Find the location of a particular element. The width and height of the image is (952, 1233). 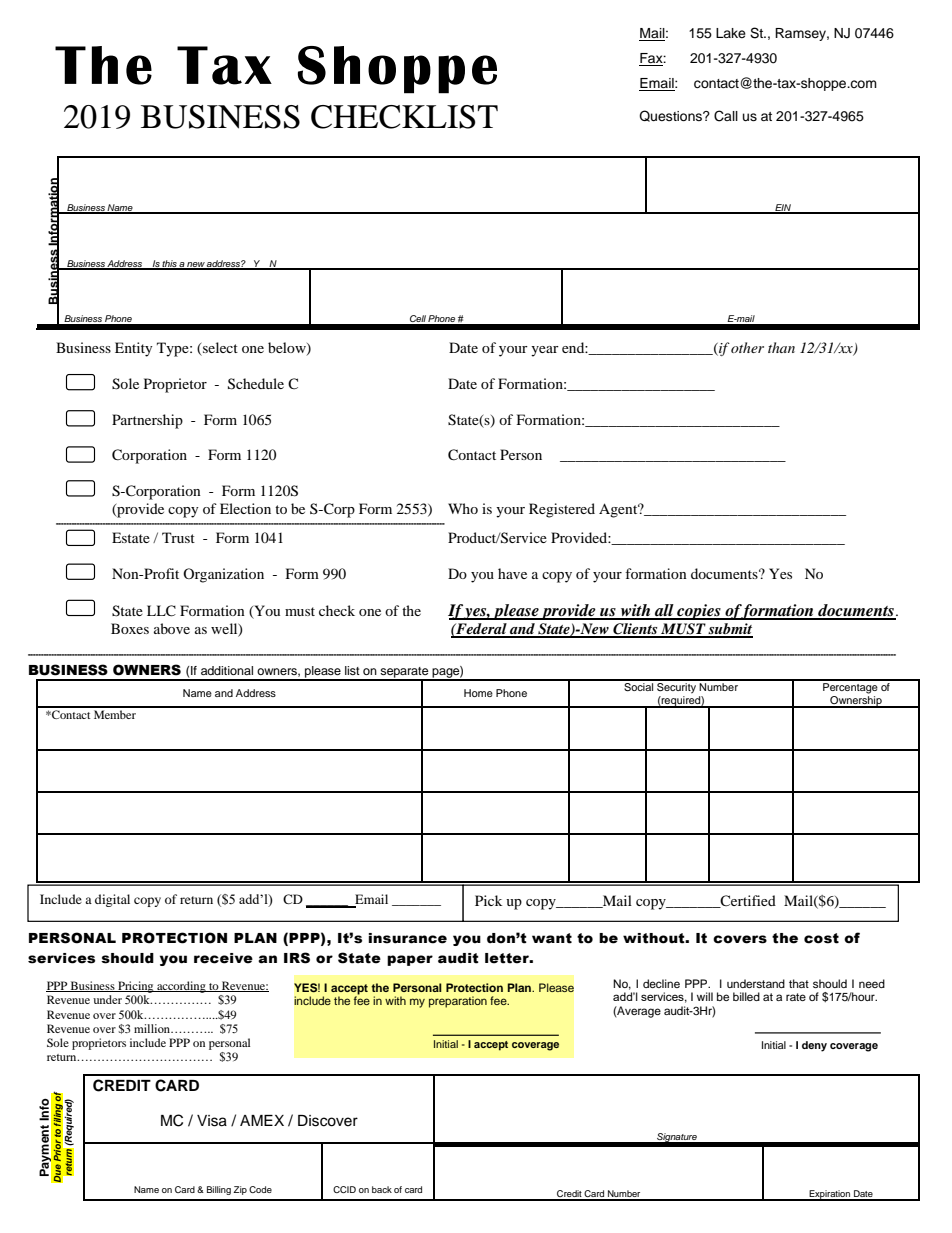

Visa is located at coordinates (212, 1121).
